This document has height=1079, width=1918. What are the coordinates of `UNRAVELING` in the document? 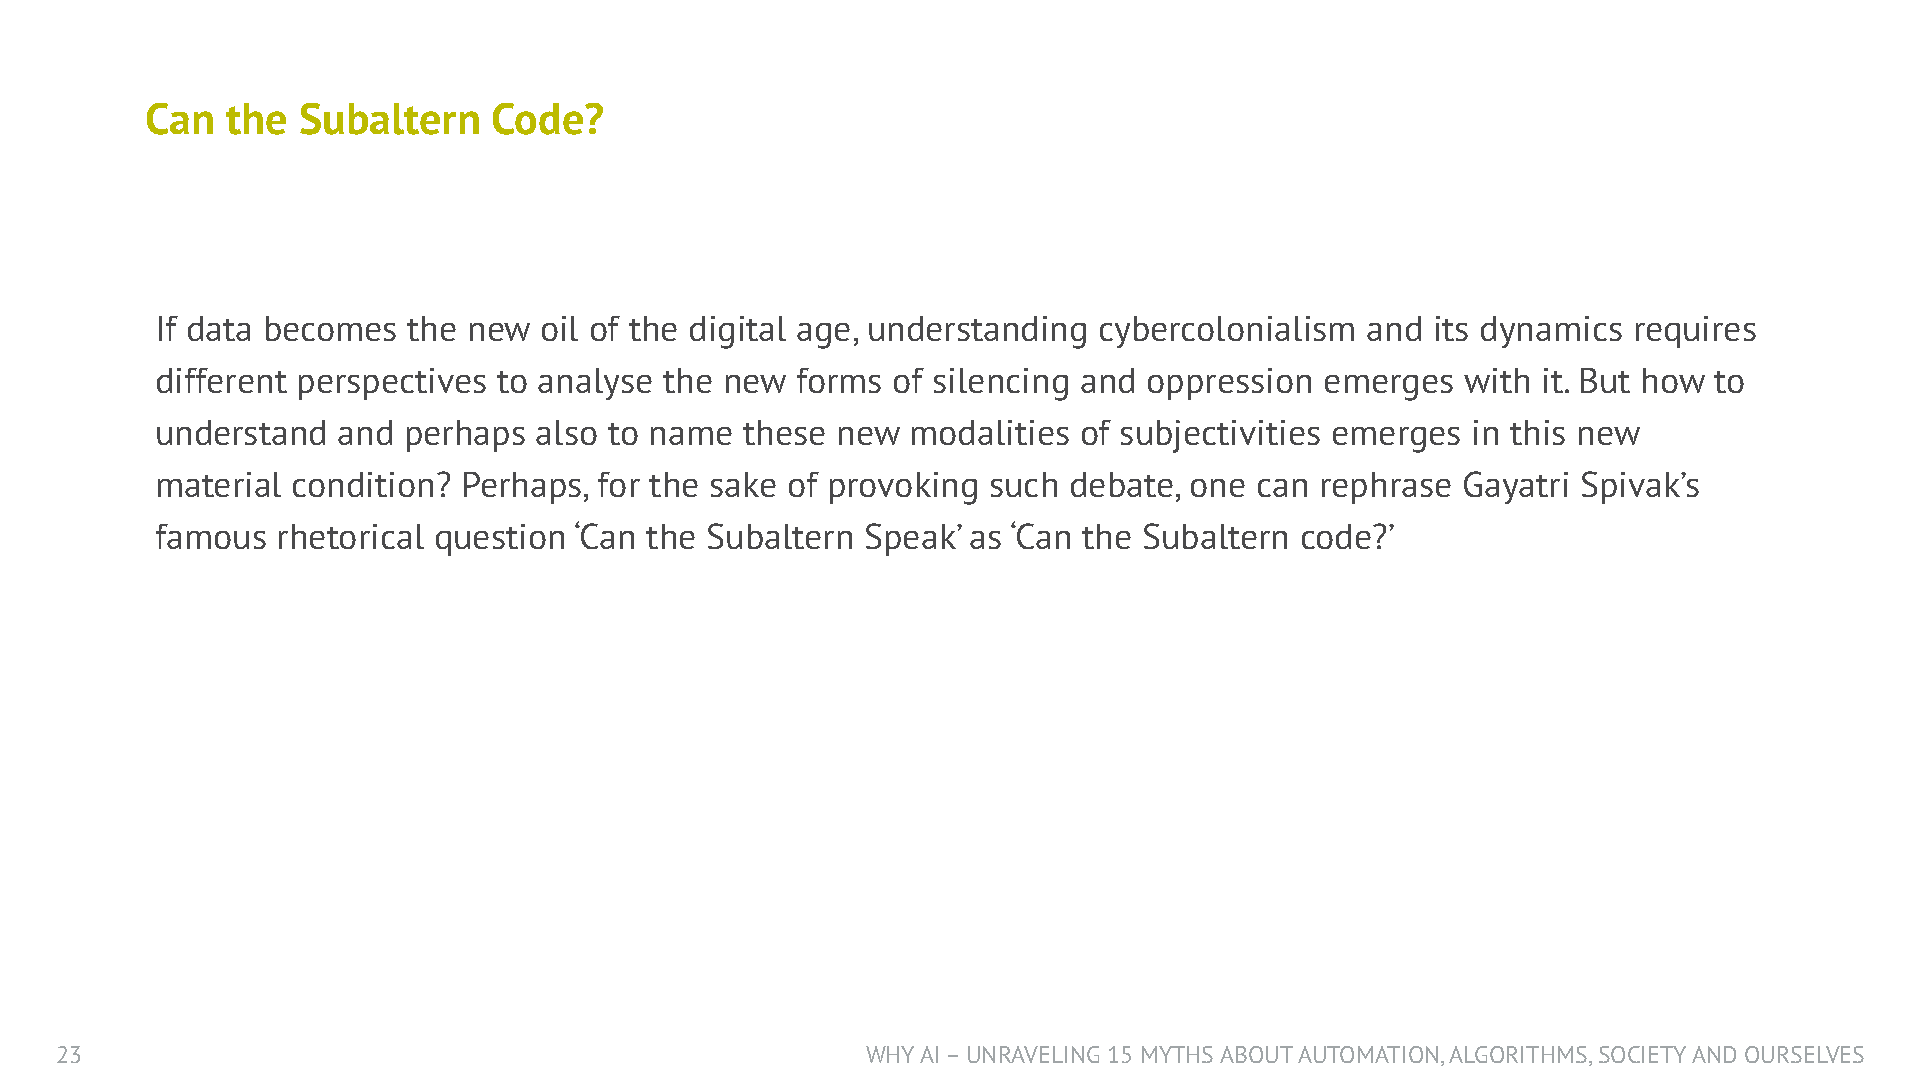 It's located at (1033, 1054).
